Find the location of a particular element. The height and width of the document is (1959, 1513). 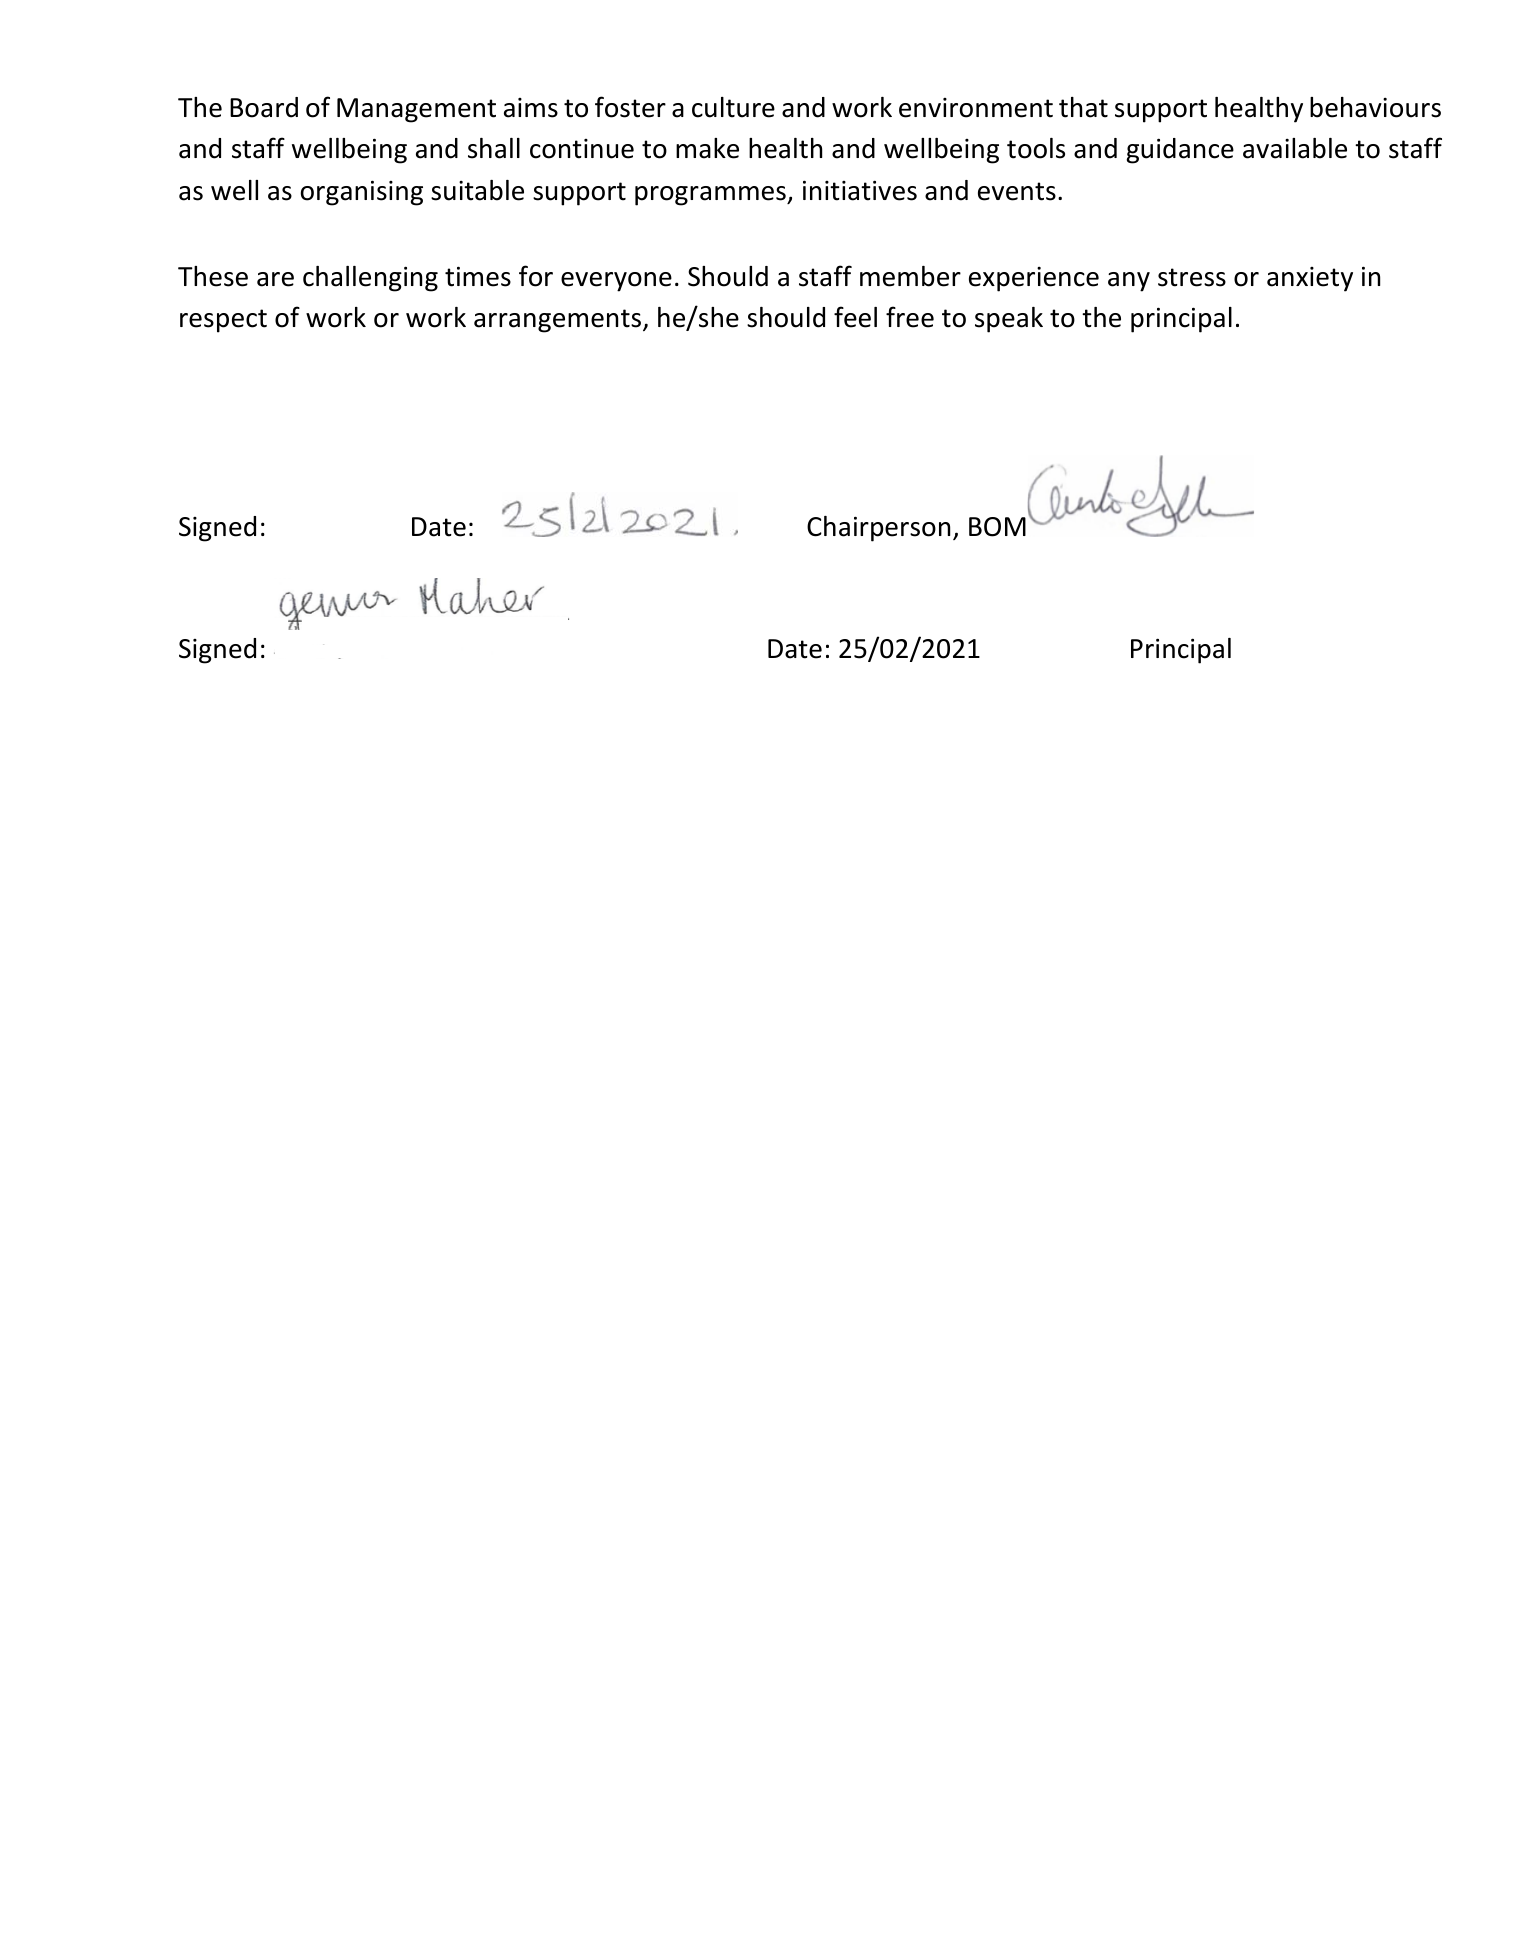

arrangements is located at coordinates (559, 321).
